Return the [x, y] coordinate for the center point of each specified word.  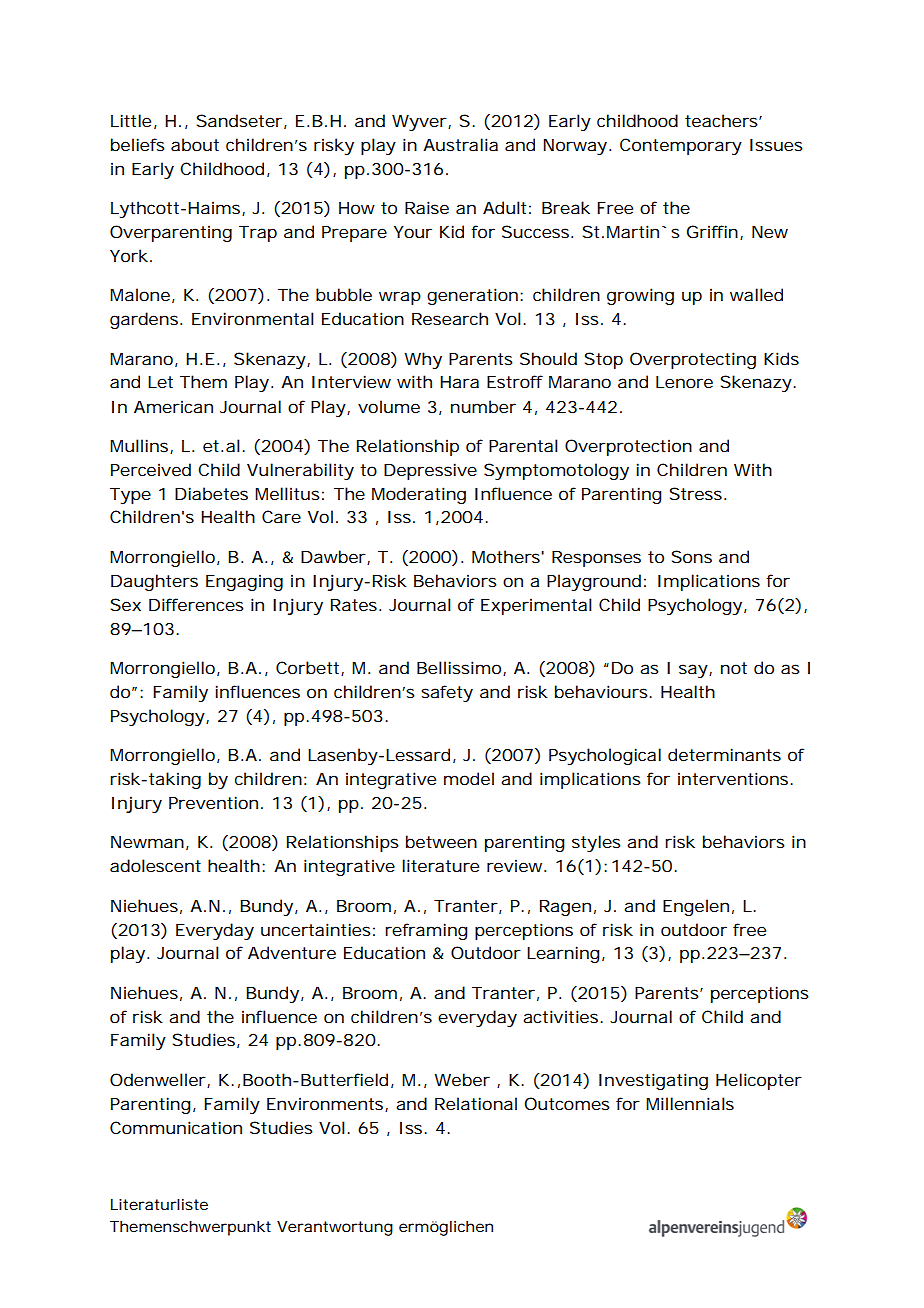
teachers [721, 120]
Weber [462, 1079]
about [195, 144]
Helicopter [759, 1081]
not [734, 668]
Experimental [536, 606]
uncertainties [316, 929]
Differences [196, 604]
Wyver [419, 123]
